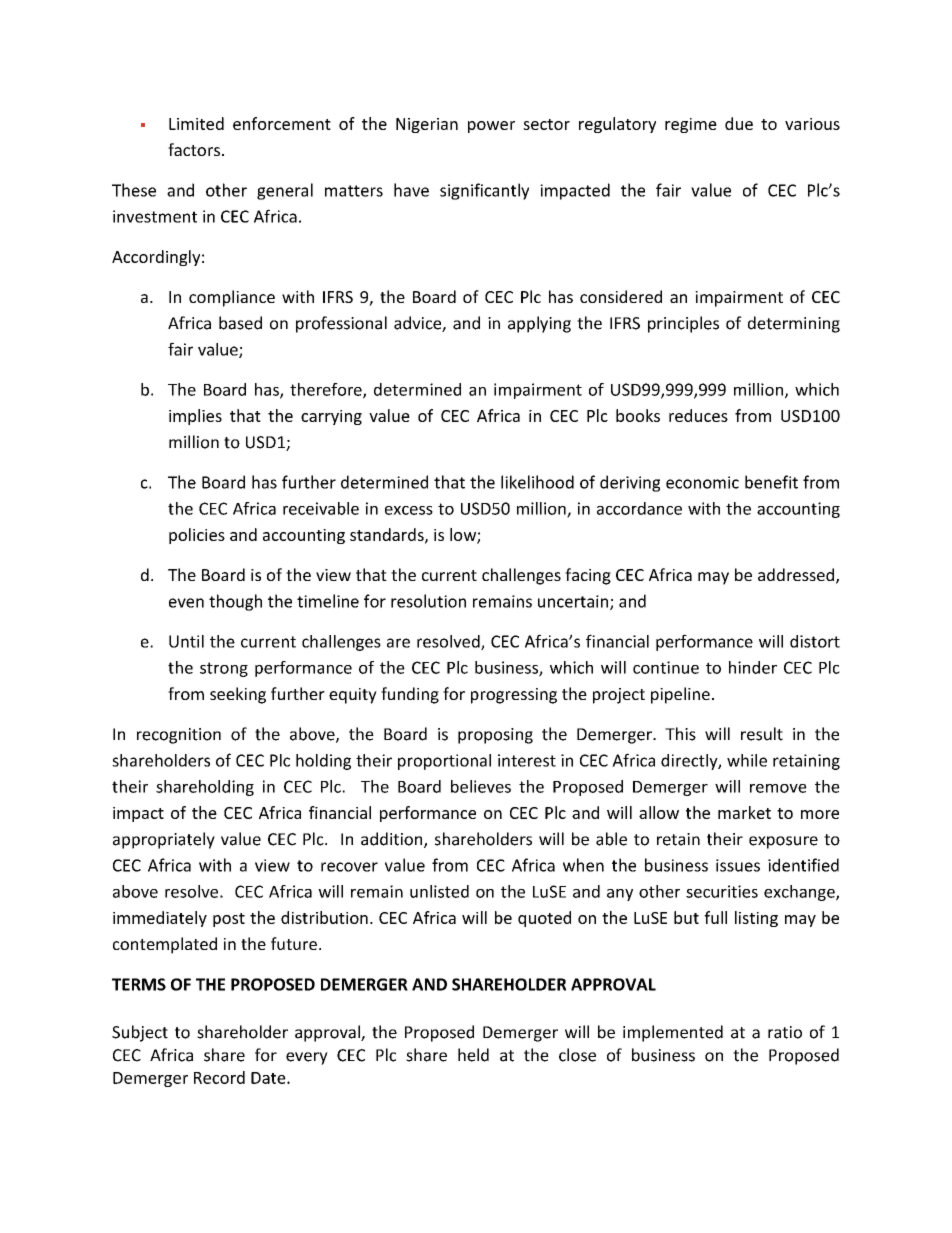 This document has height=1233, width=952. Describe the element at coordinates (739, 123) in the document. I see `due` at that location.
